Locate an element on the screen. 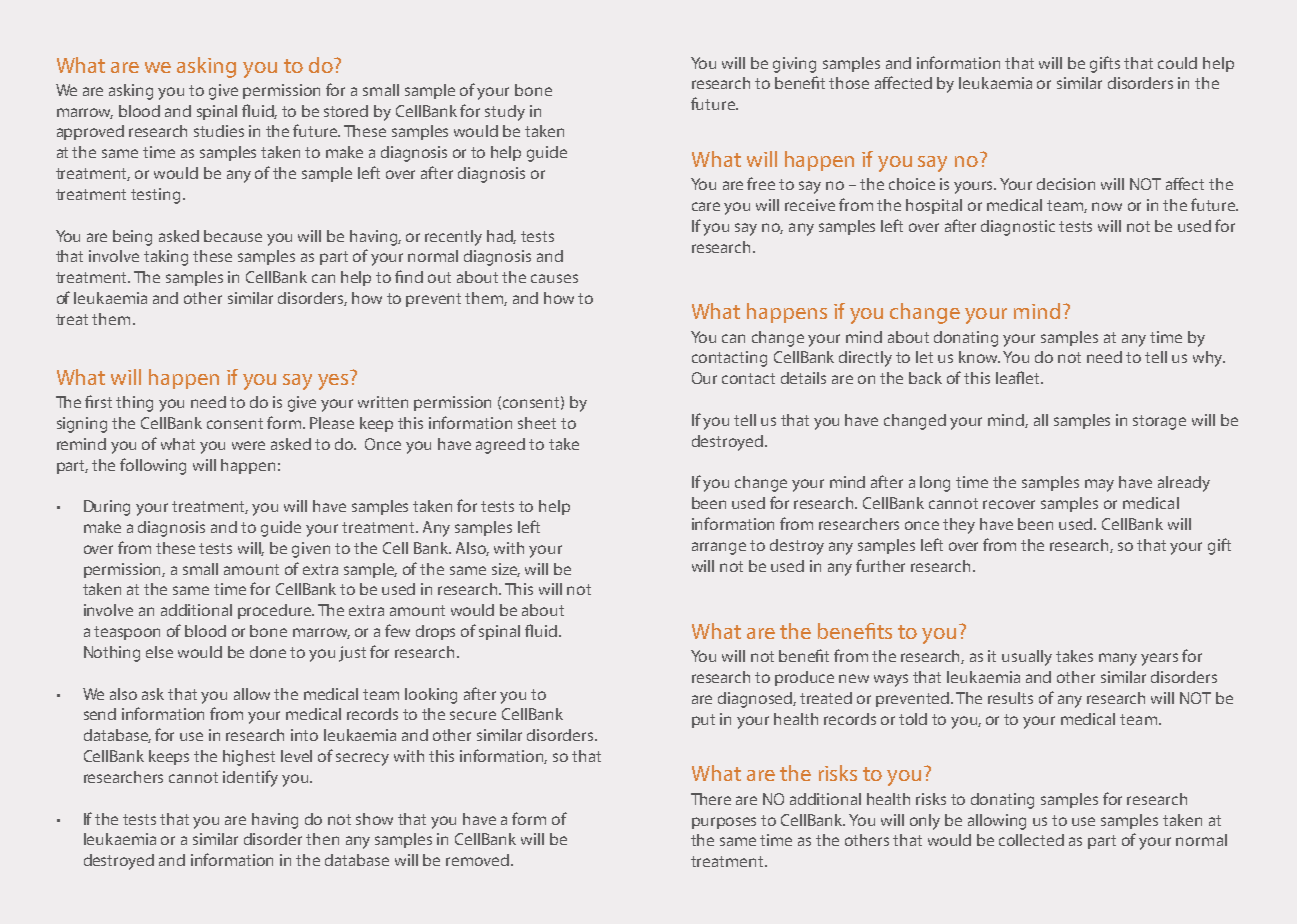 Image resolution: width=1297 pixels, height=924 pixels. causes is located at coordinates (554, 278).
